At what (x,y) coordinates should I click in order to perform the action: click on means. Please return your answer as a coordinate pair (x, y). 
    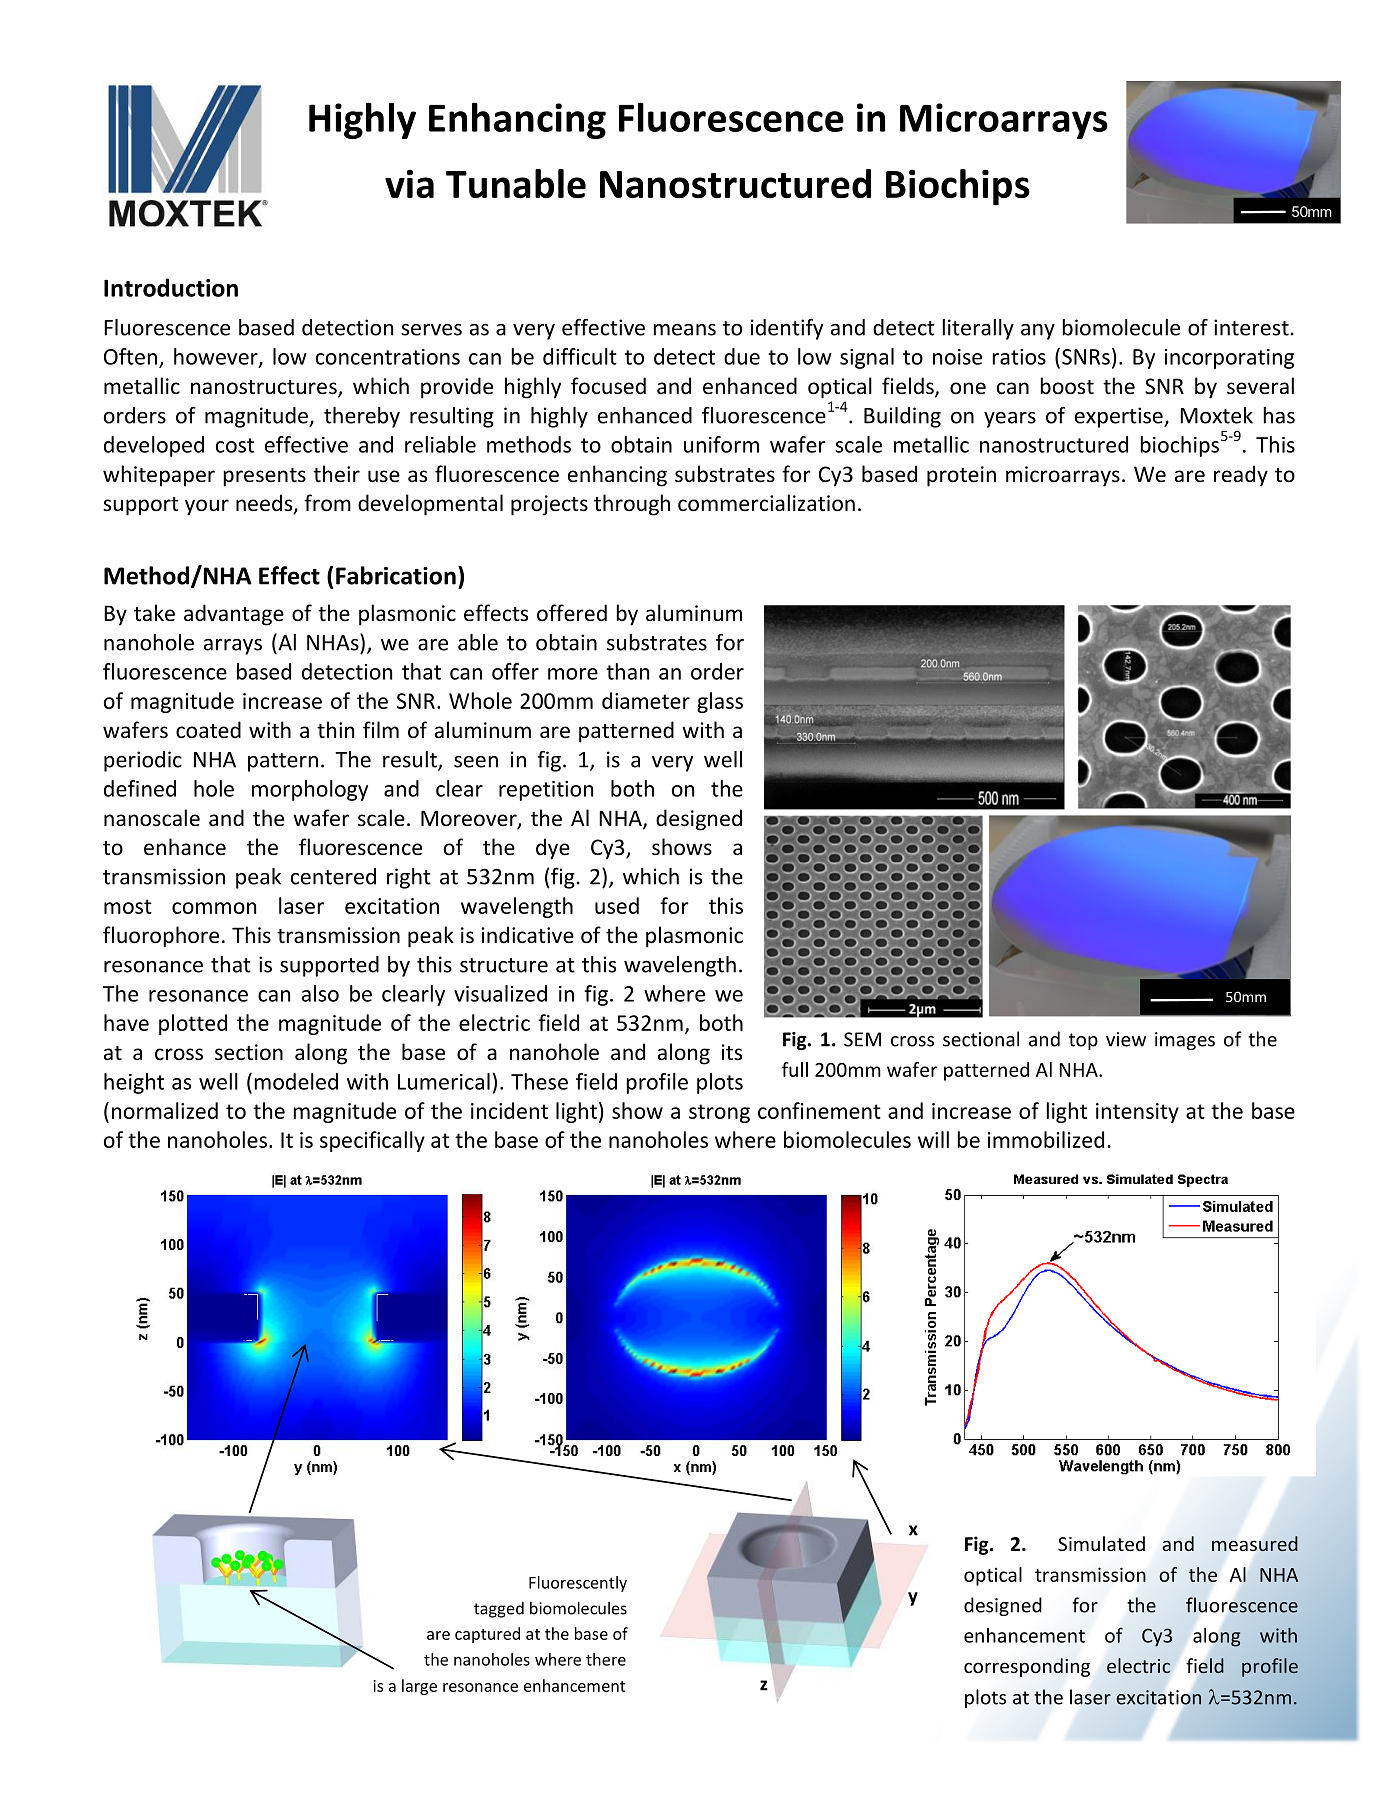
    Looking at the image, I should click on (684, 330).
